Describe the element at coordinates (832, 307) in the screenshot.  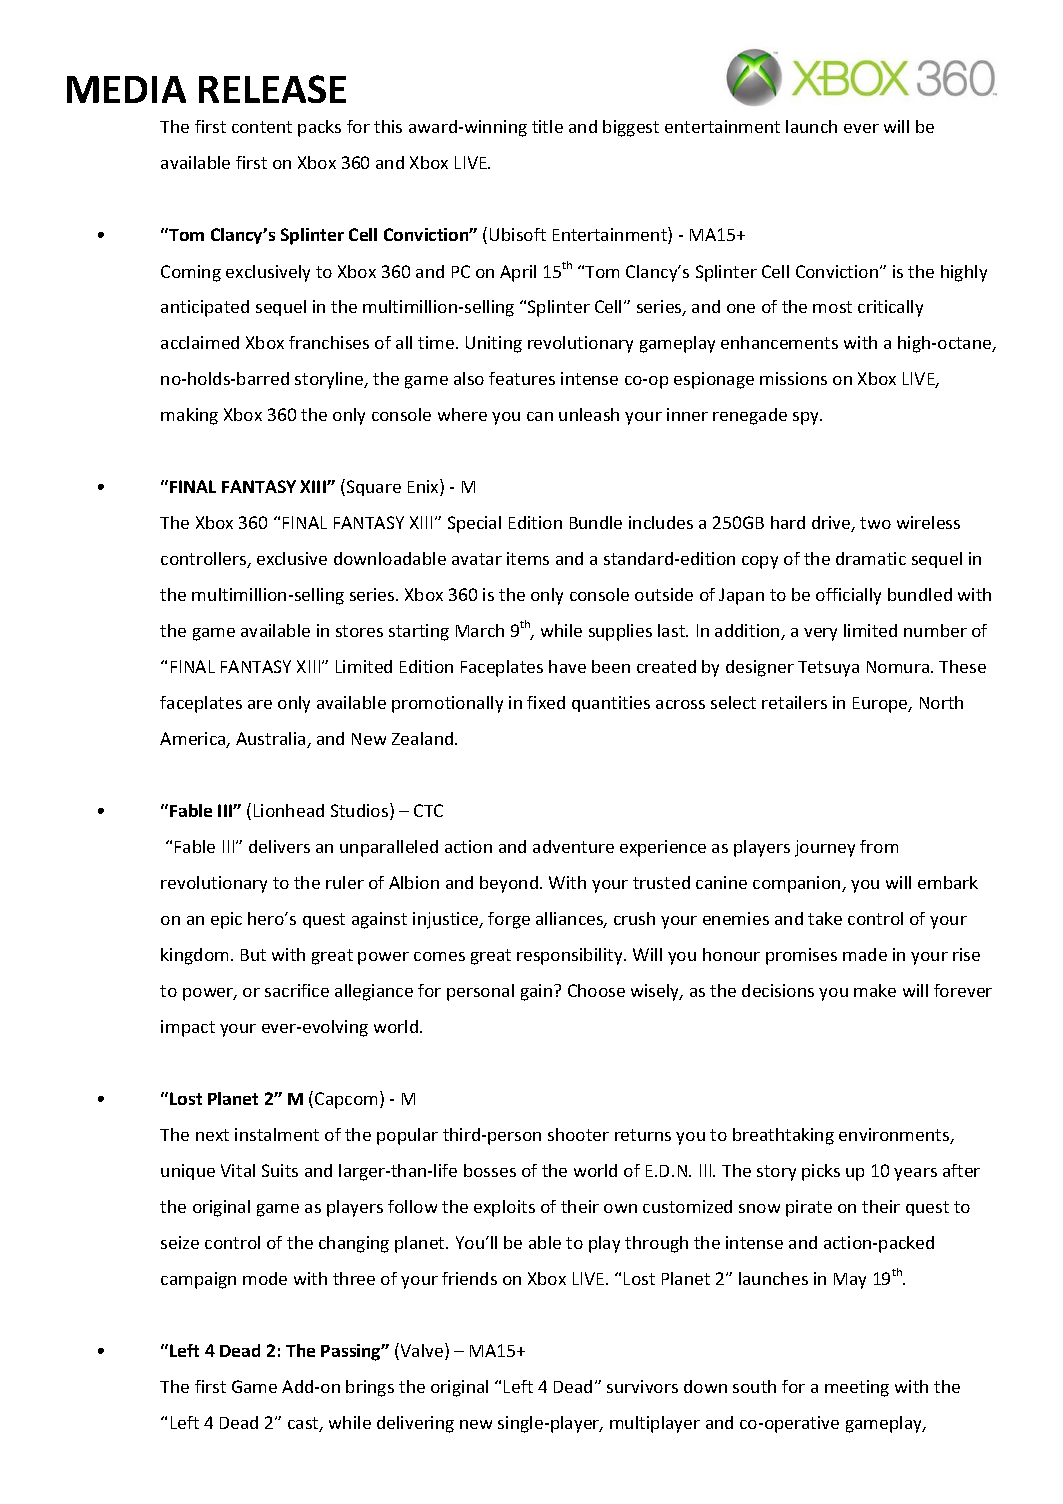
I see `most` at that location.
